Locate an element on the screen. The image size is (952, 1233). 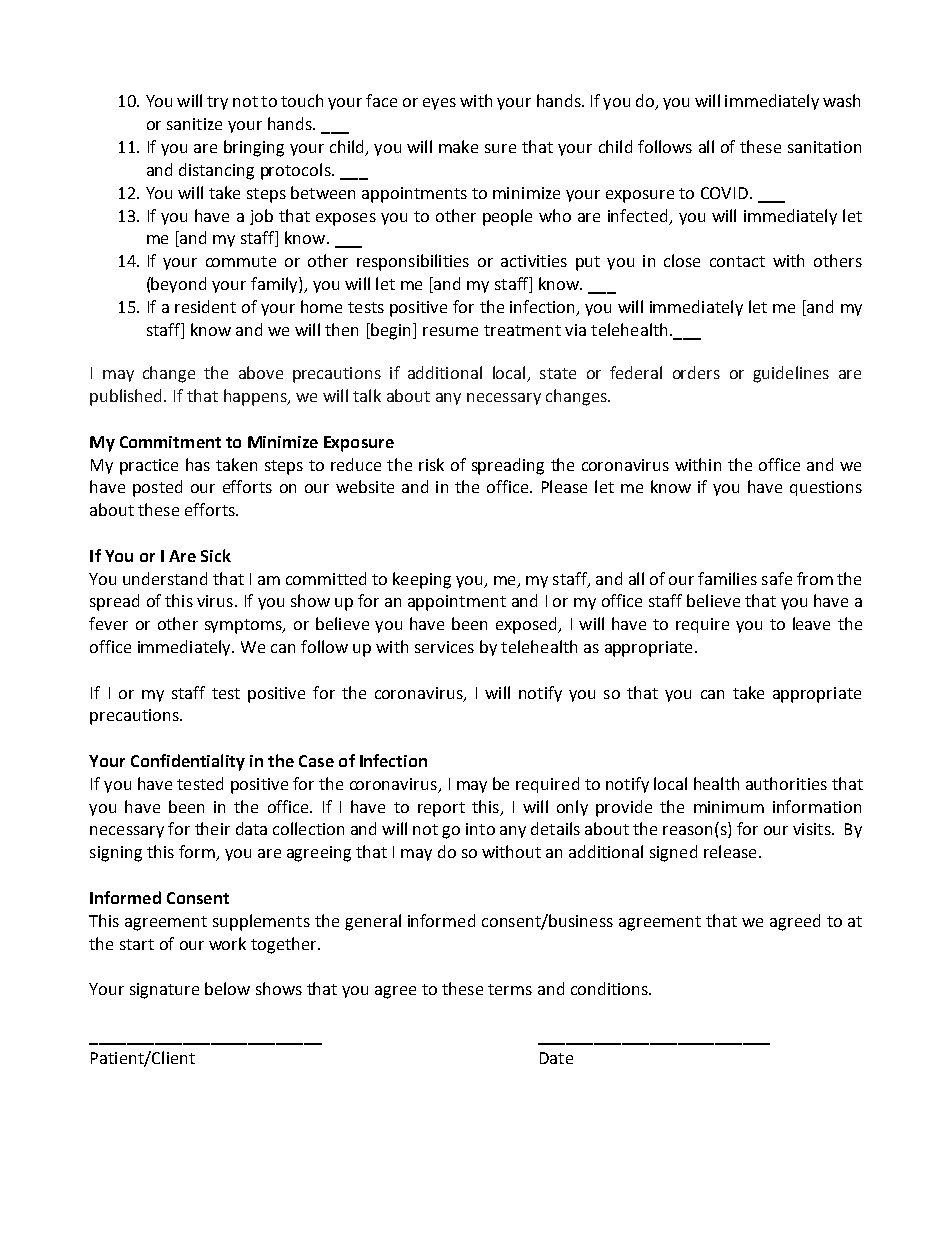
sanitation is located at coordinates (824, 147).
